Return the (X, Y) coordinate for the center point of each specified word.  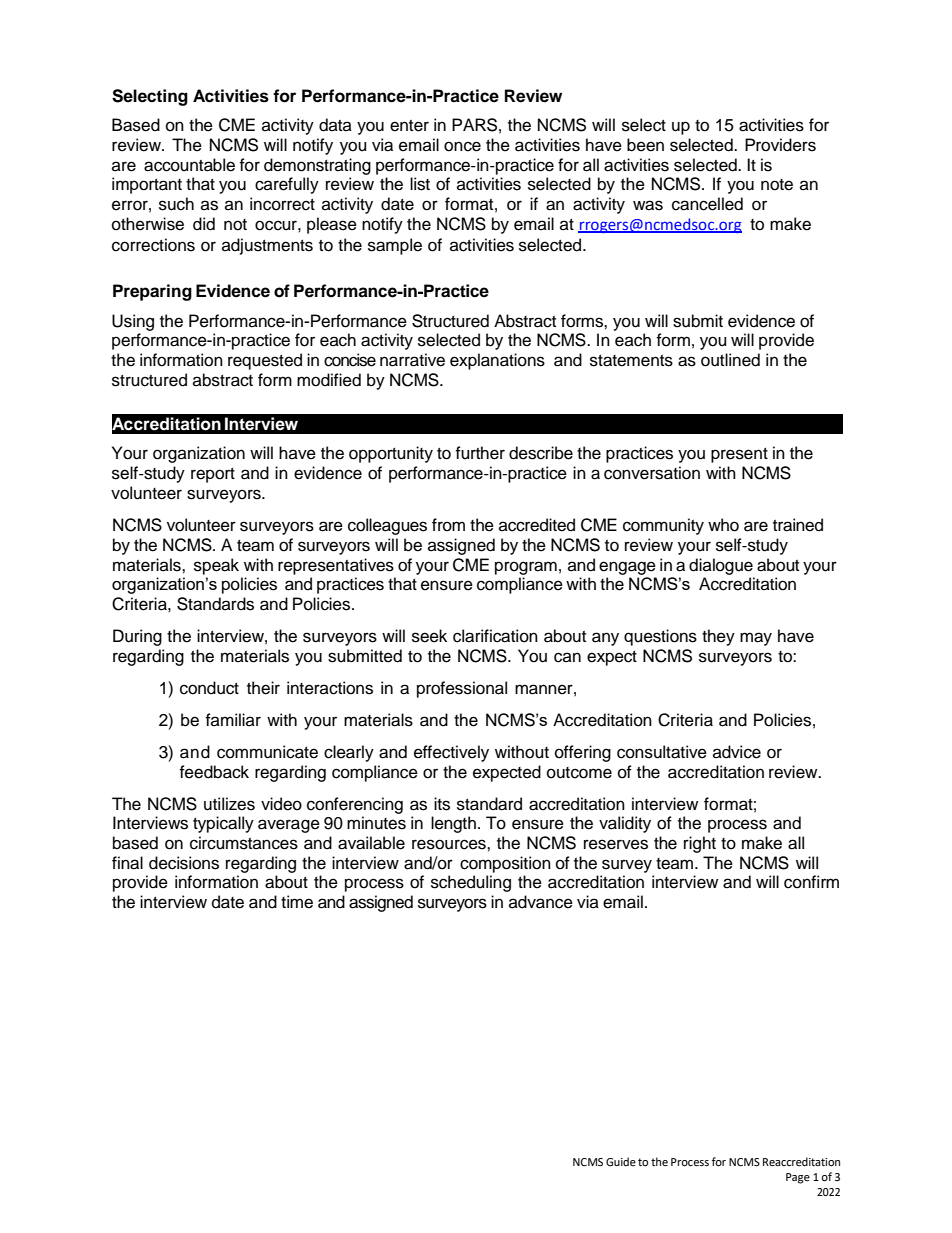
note (777, 185)
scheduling (471, 883)
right (700, 844)
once (462, 146)
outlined (730, 360)
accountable (189, 165)
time (297, 902)
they (718, 637)
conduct (209, 688)
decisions (184, 863)
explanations (497, 361)
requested (265, 361)
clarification (495, 636)
